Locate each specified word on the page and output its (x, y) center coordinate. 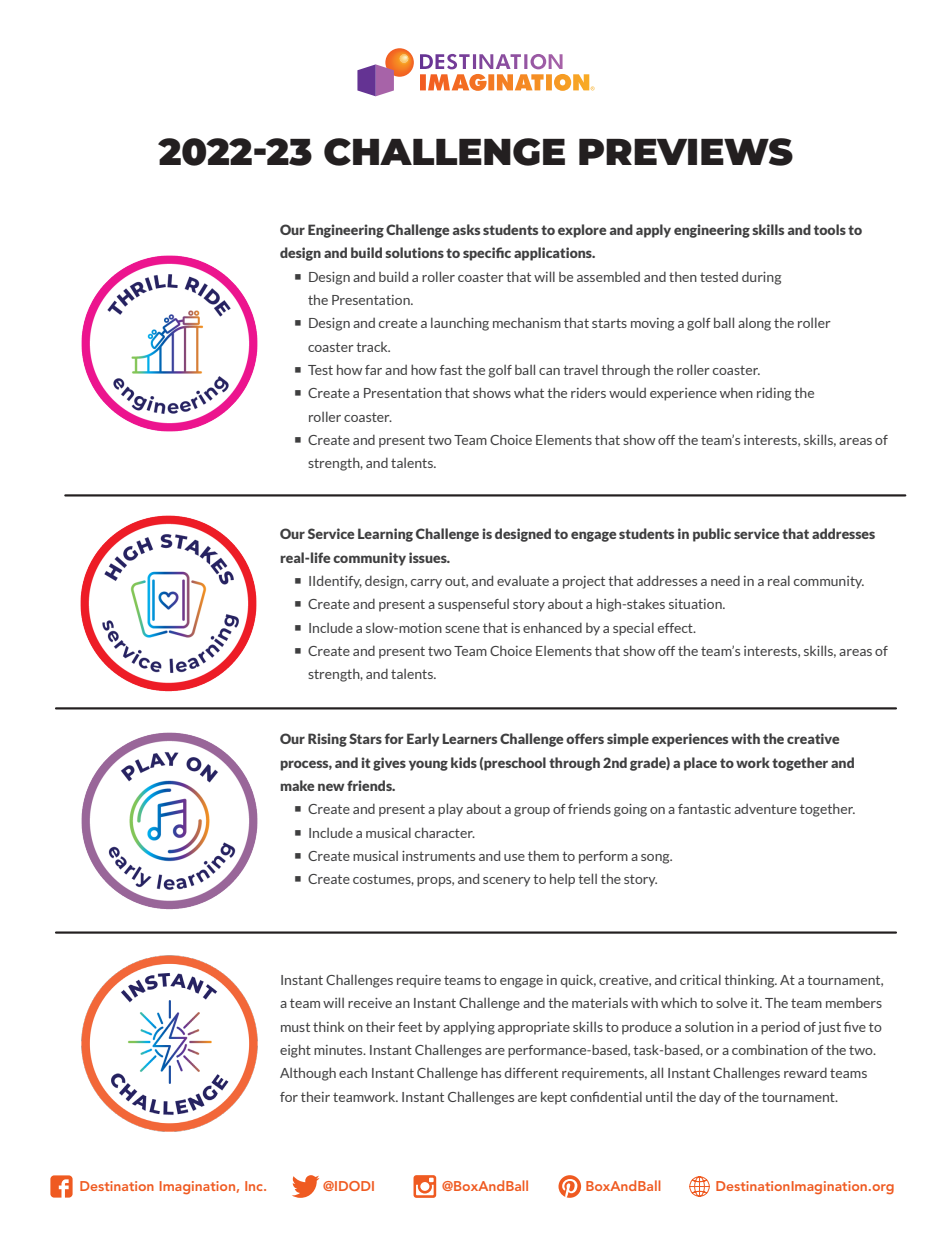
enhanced (552, 627)
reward (805, 1072)
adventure (765, 809)
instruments (438, 856)
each (353, 1072)
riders (588, 392)
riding (774, 394)
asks (466, 229)
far (373, 370)
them (543, 855)
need (725, 580)
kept (554, 1098)
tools (830, 229)
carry (426, 584)
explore (582, 231)
